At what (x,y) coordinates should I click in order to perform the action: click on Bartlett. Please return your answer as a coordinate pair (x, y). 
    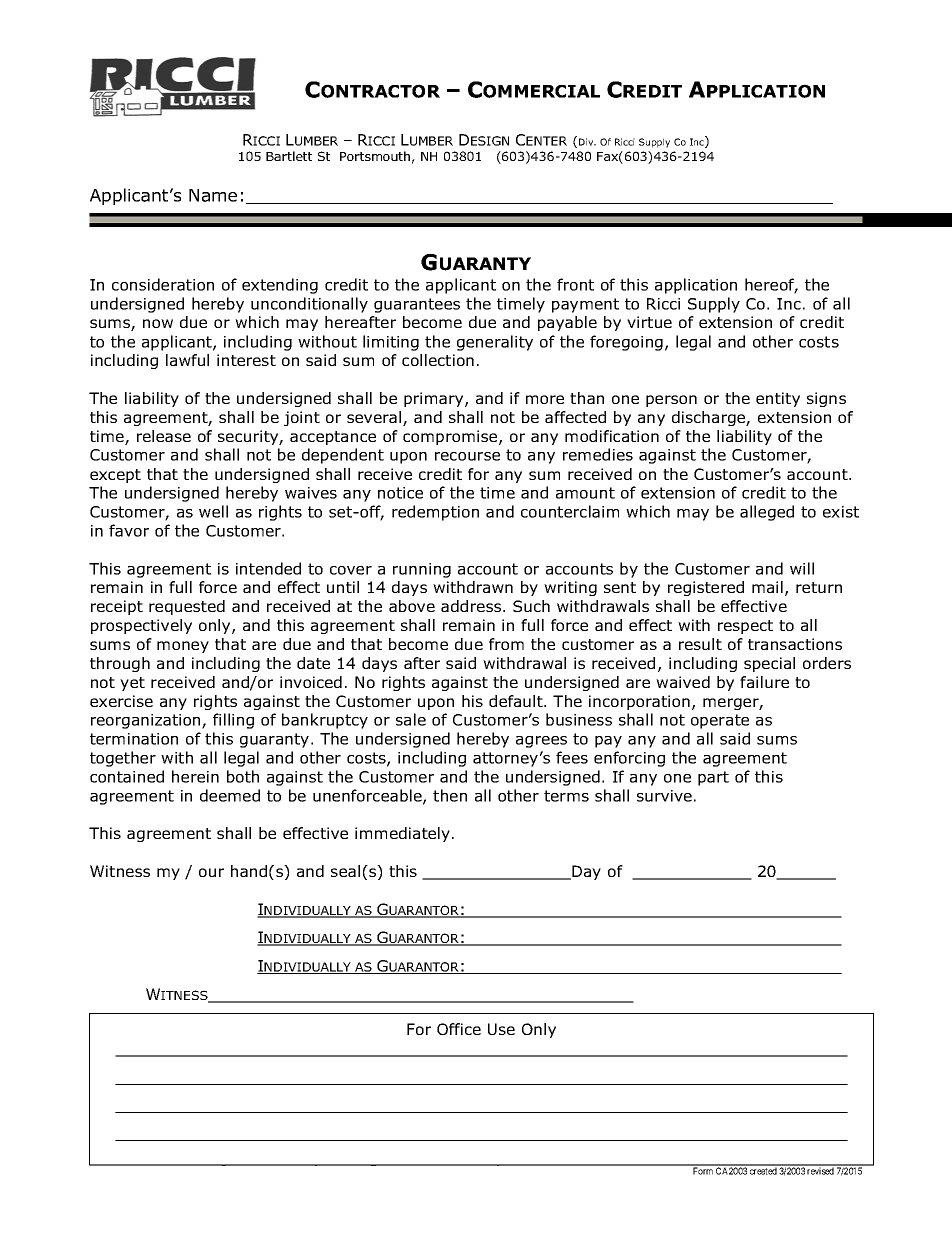
    Looking at the image, I should click on (289, 156).
